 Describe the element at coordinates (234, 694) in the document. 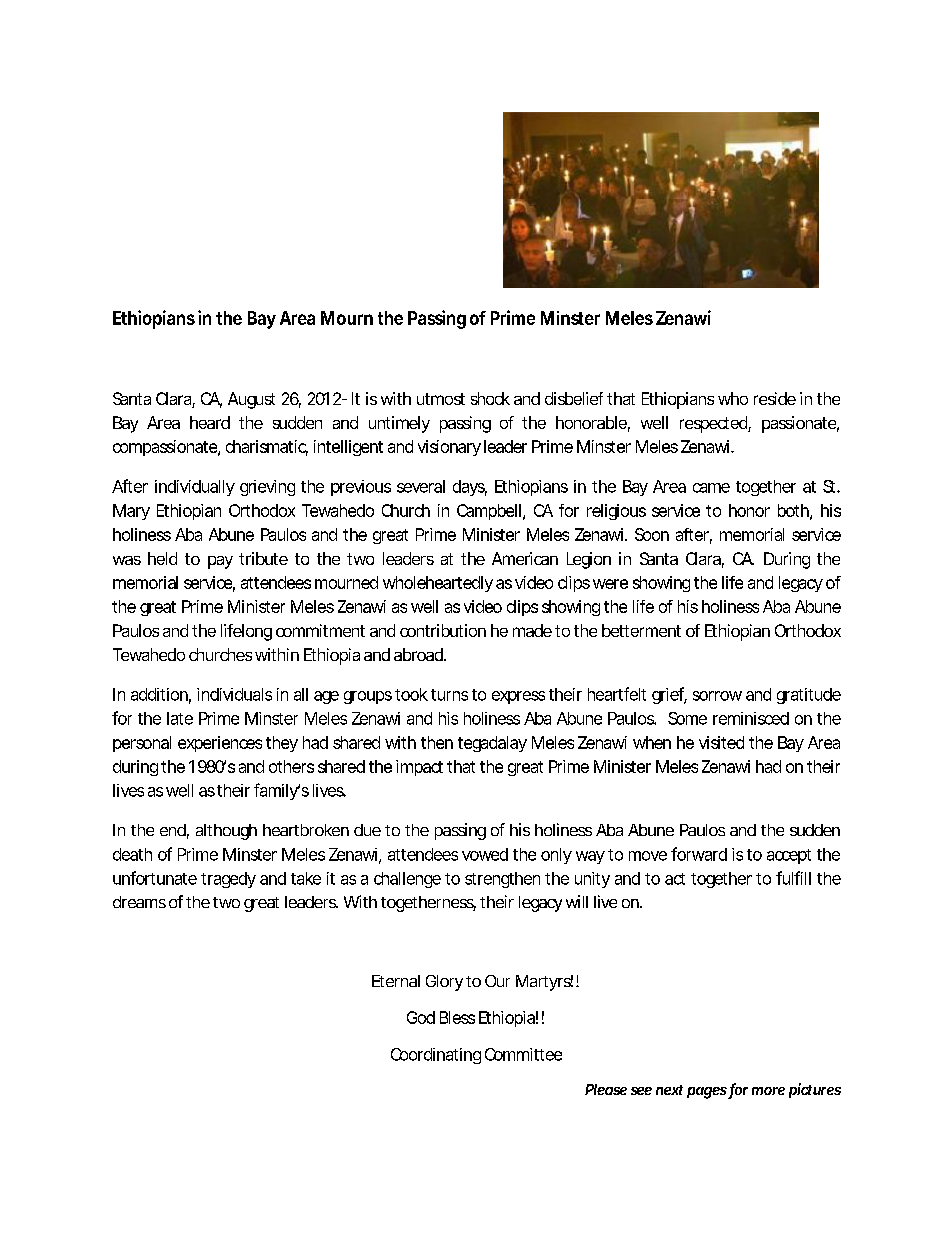

I see `individuals` at that location.
